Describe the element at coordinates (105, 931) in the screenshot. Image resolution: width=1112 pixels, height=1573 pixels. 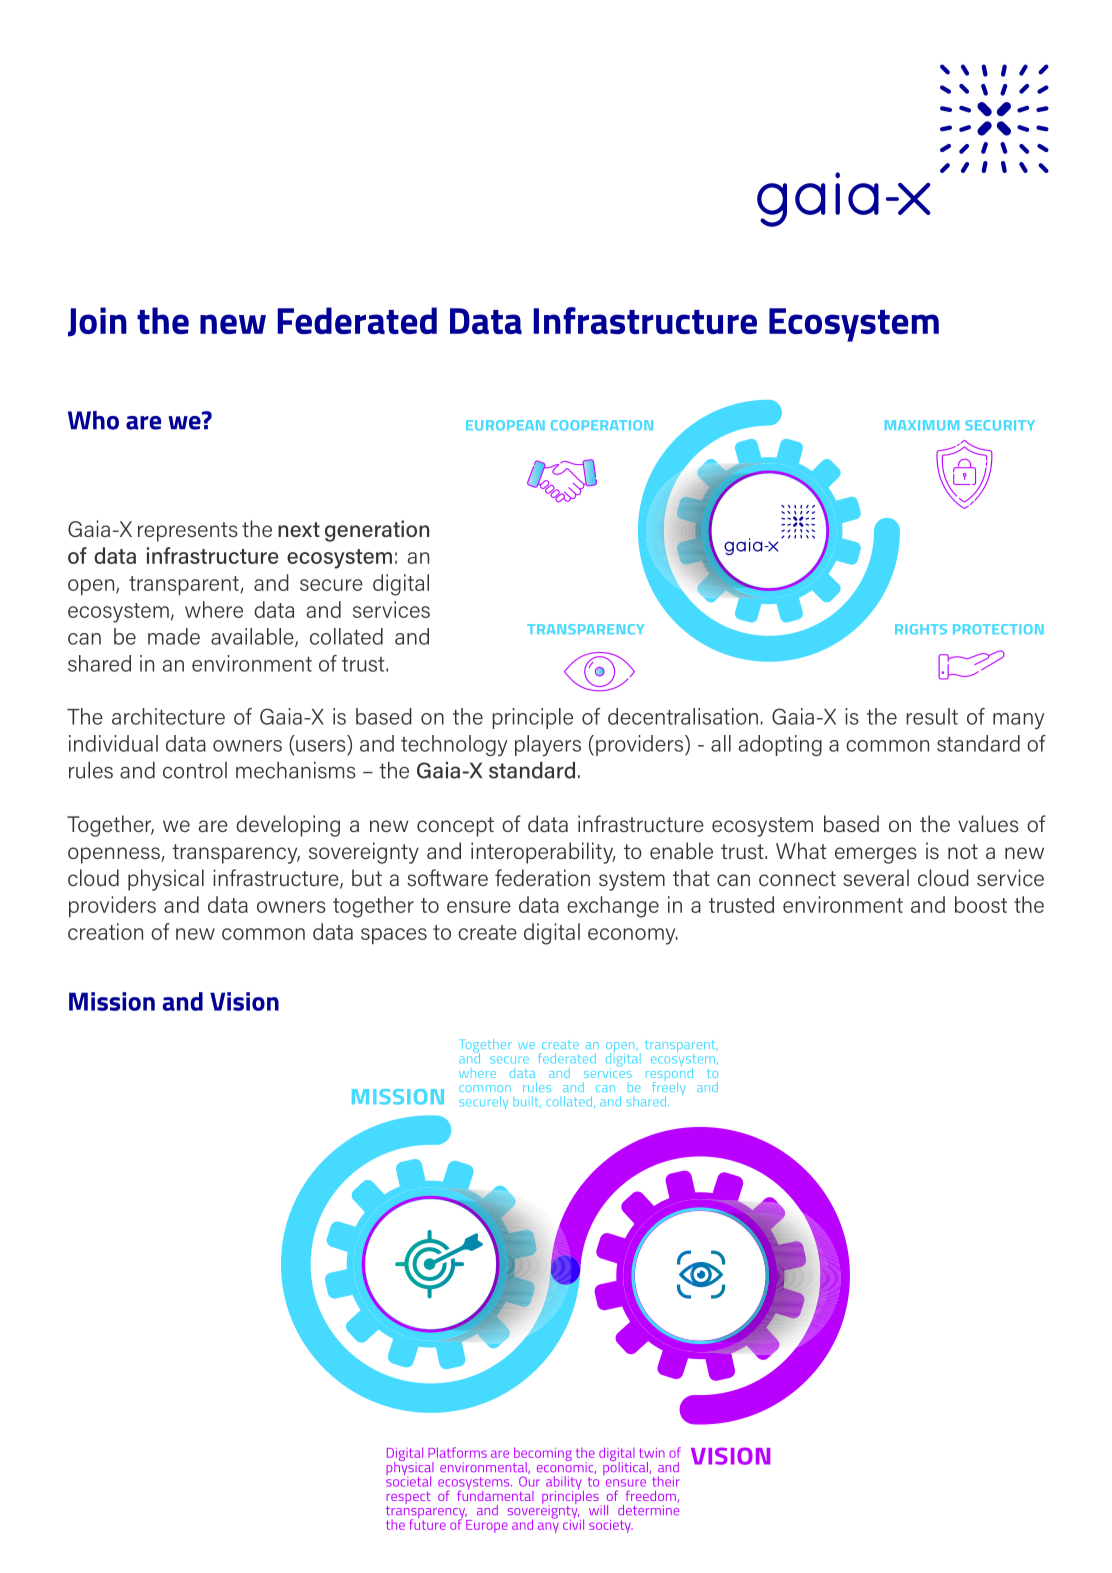
I see `creation` at that location.
